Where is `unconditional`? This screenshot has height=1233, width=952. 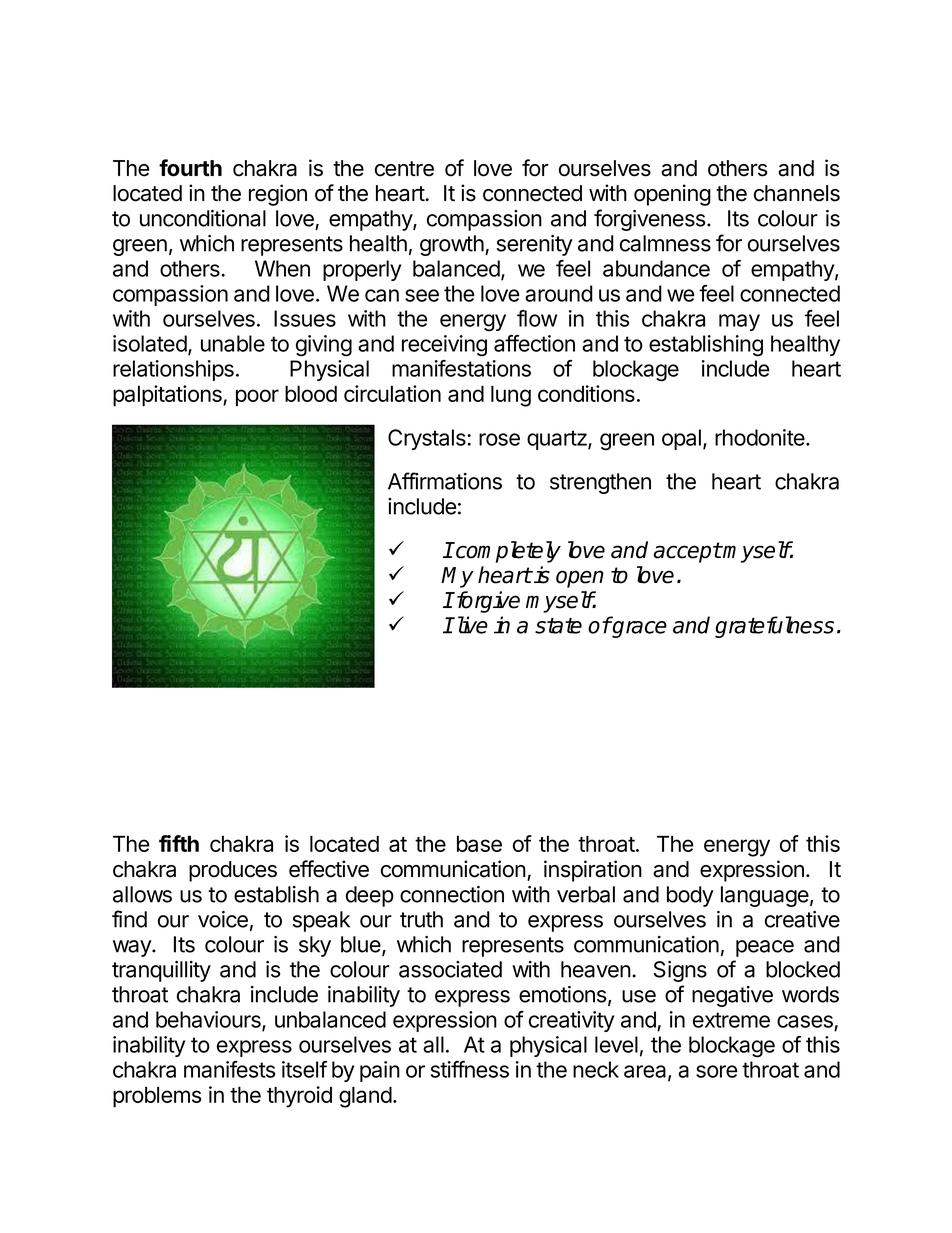
unconditional is located at coordinates (203, 218).
